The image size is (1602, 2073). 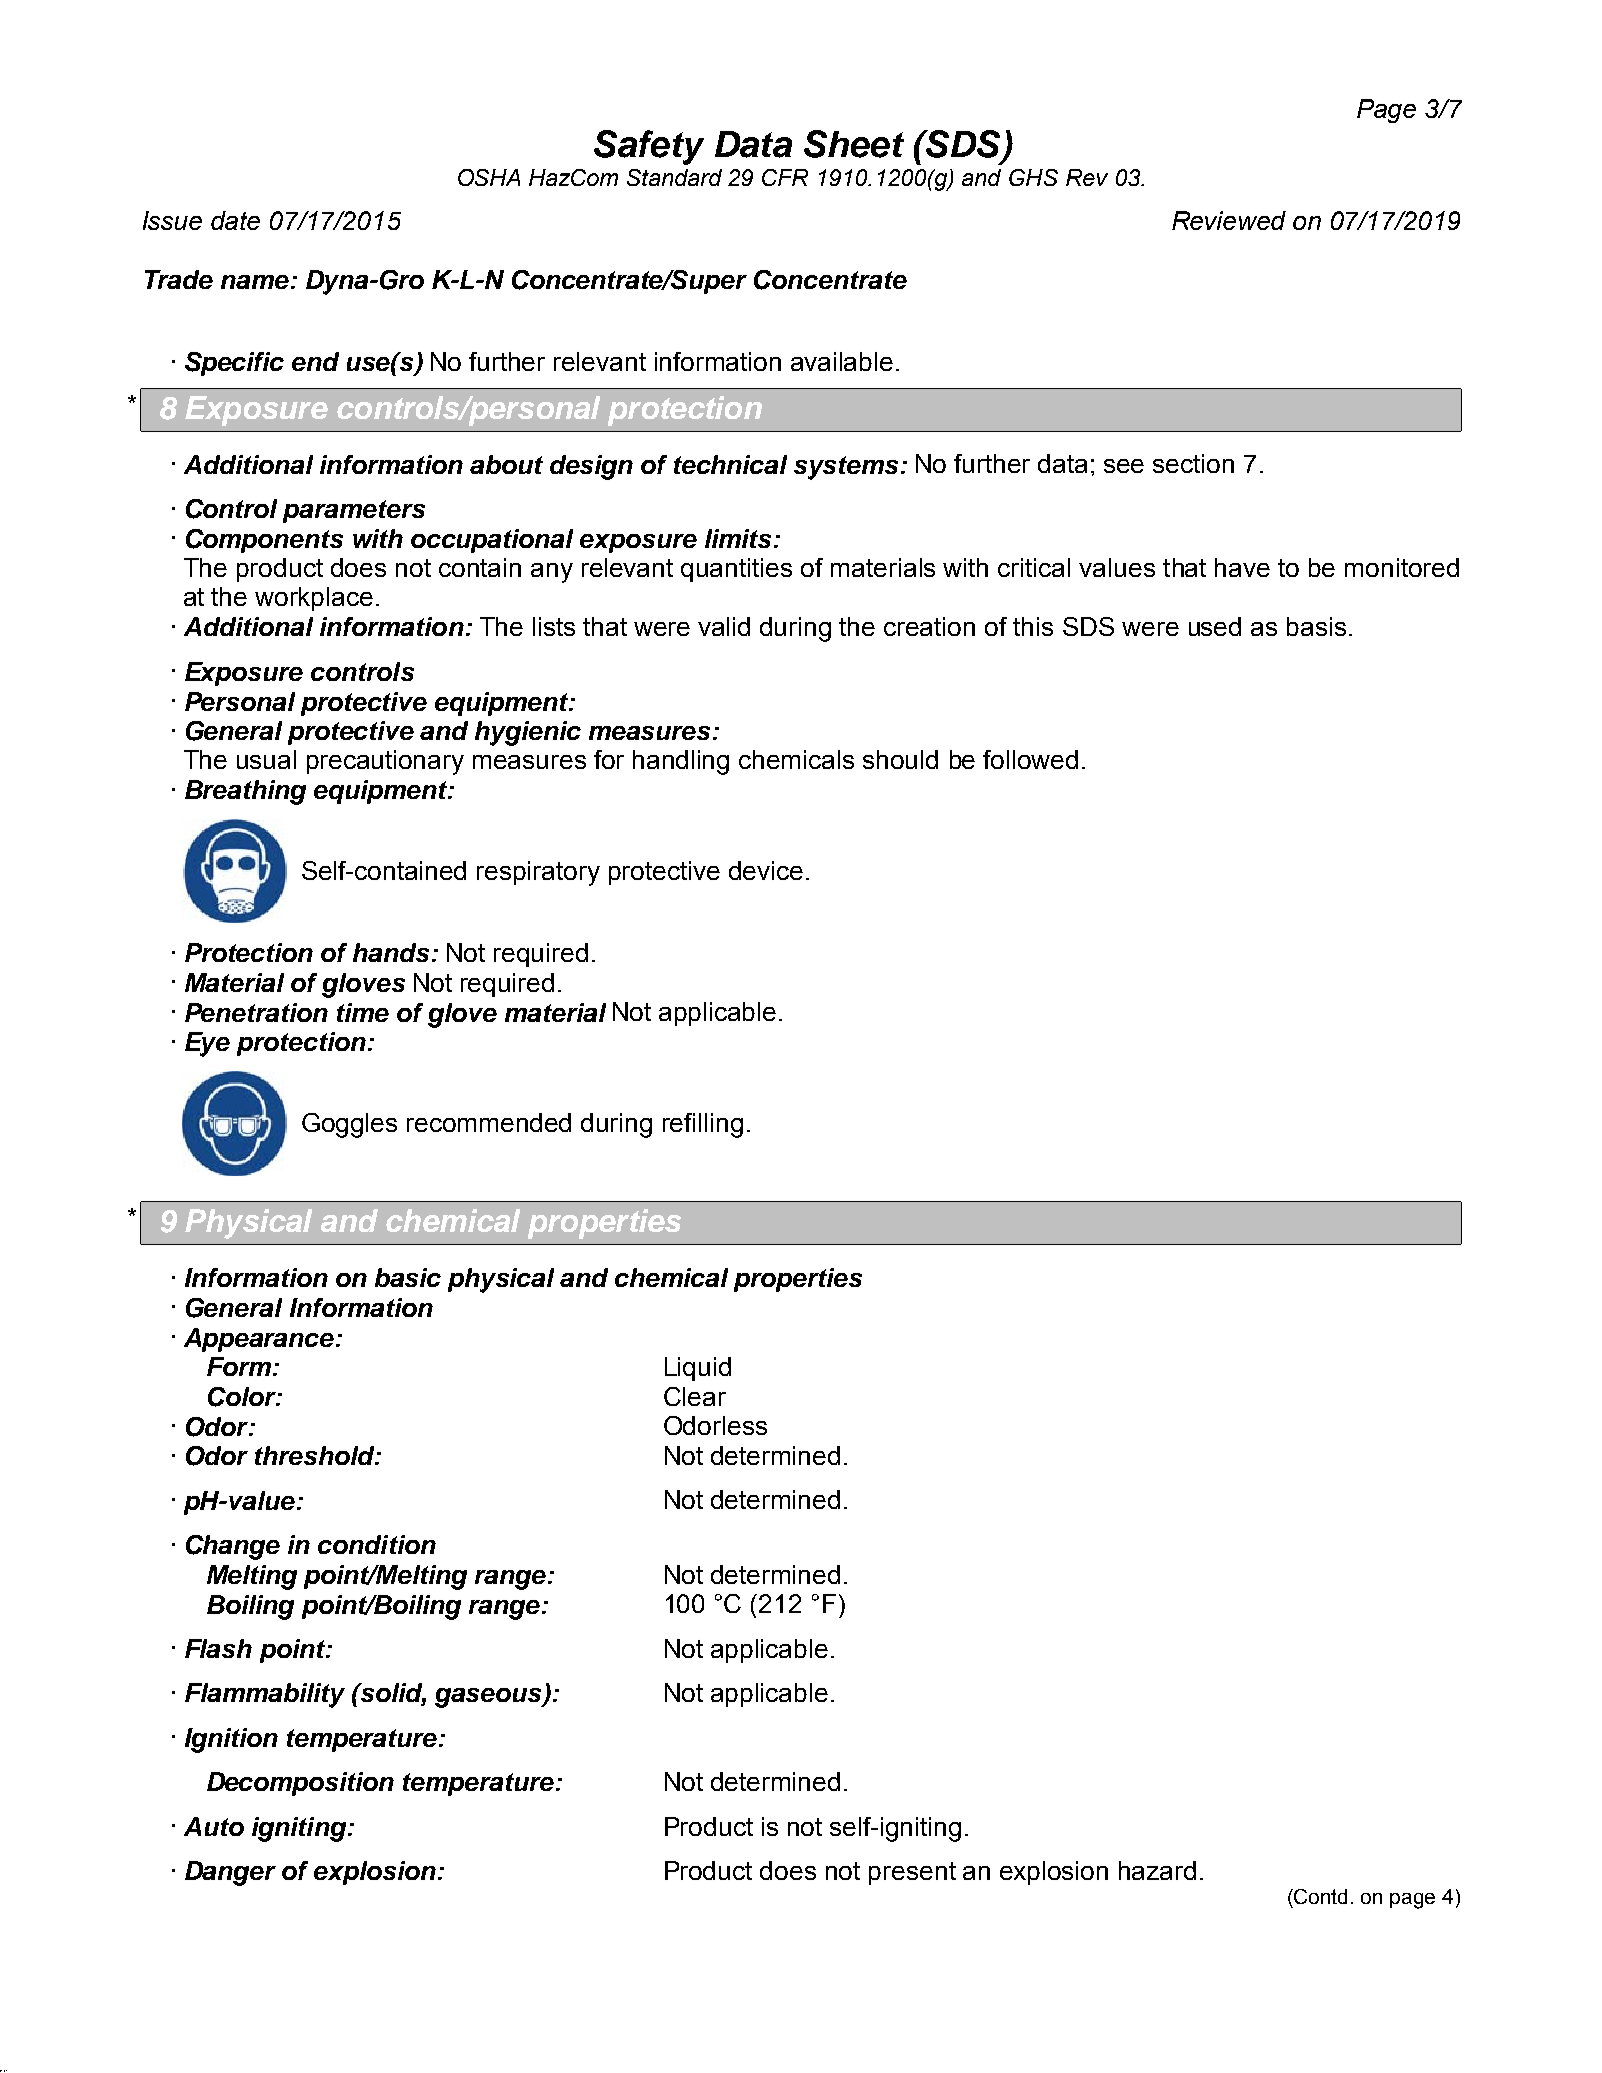 What do you see at coordinates (912, 1873) in the screenshot?
I see `present` at bounding box center [912, 1873].
